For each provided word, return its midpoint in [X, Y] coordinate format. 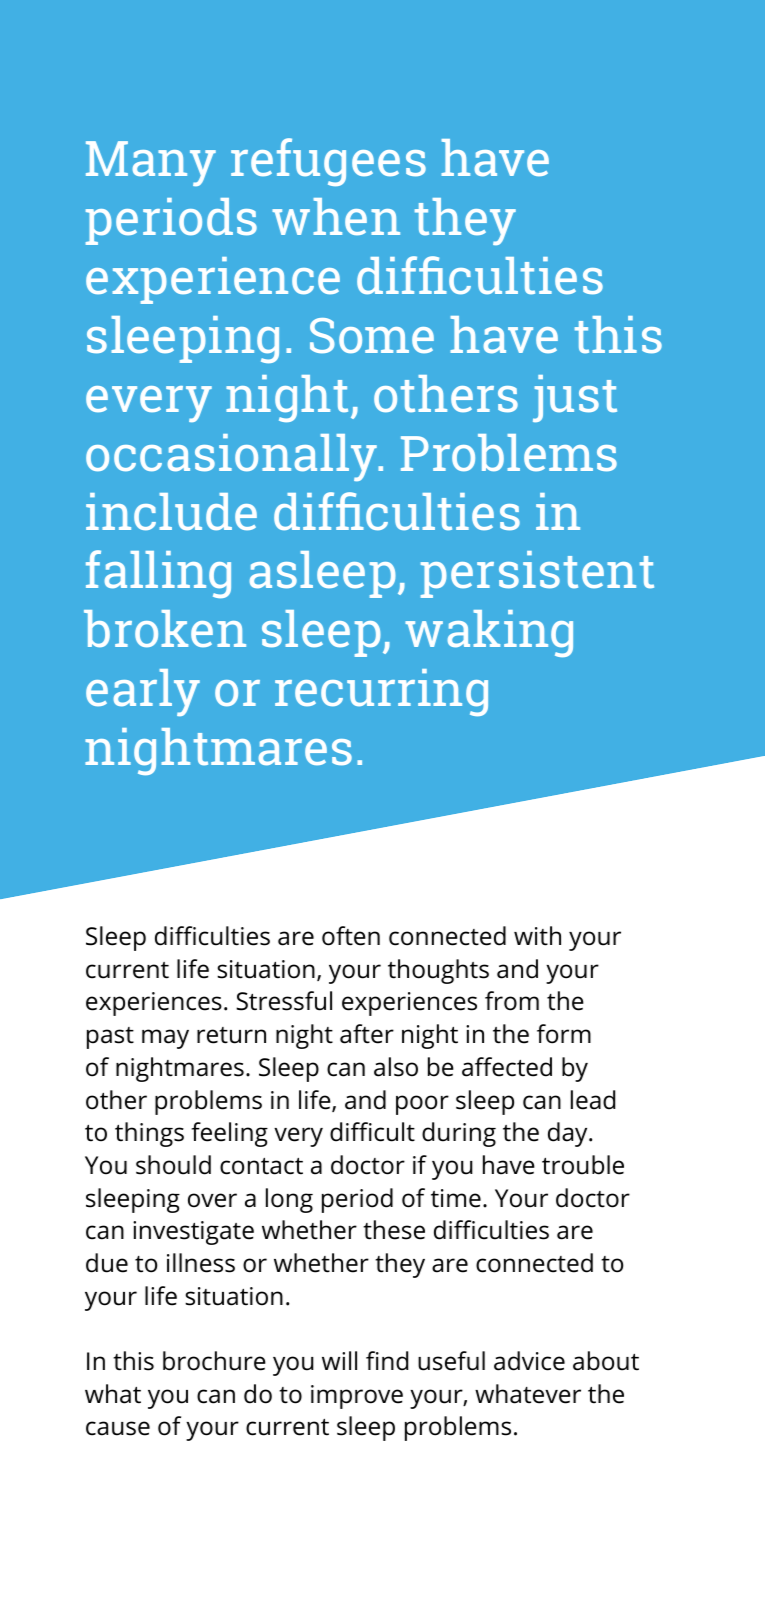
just [575, 398]
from [512, 1001]
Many [151, 163]
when [336, 216]
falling [158, 574]
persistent [537, 574]
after [367, 1034]
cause [118, 1428]
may [165, 1039]
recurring [381, 692]
